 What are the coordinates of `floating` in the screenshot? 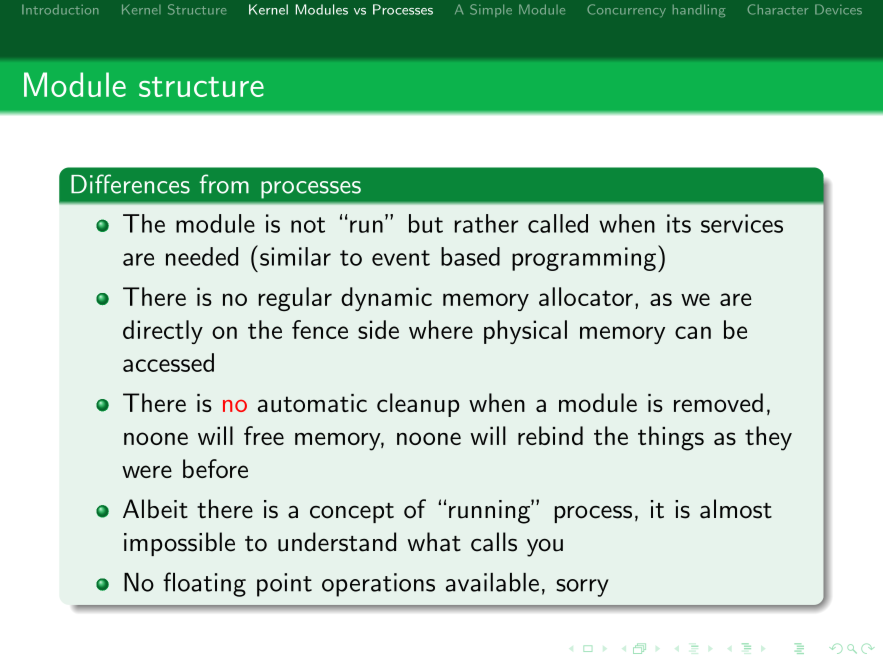 It's located at (204, 584).
